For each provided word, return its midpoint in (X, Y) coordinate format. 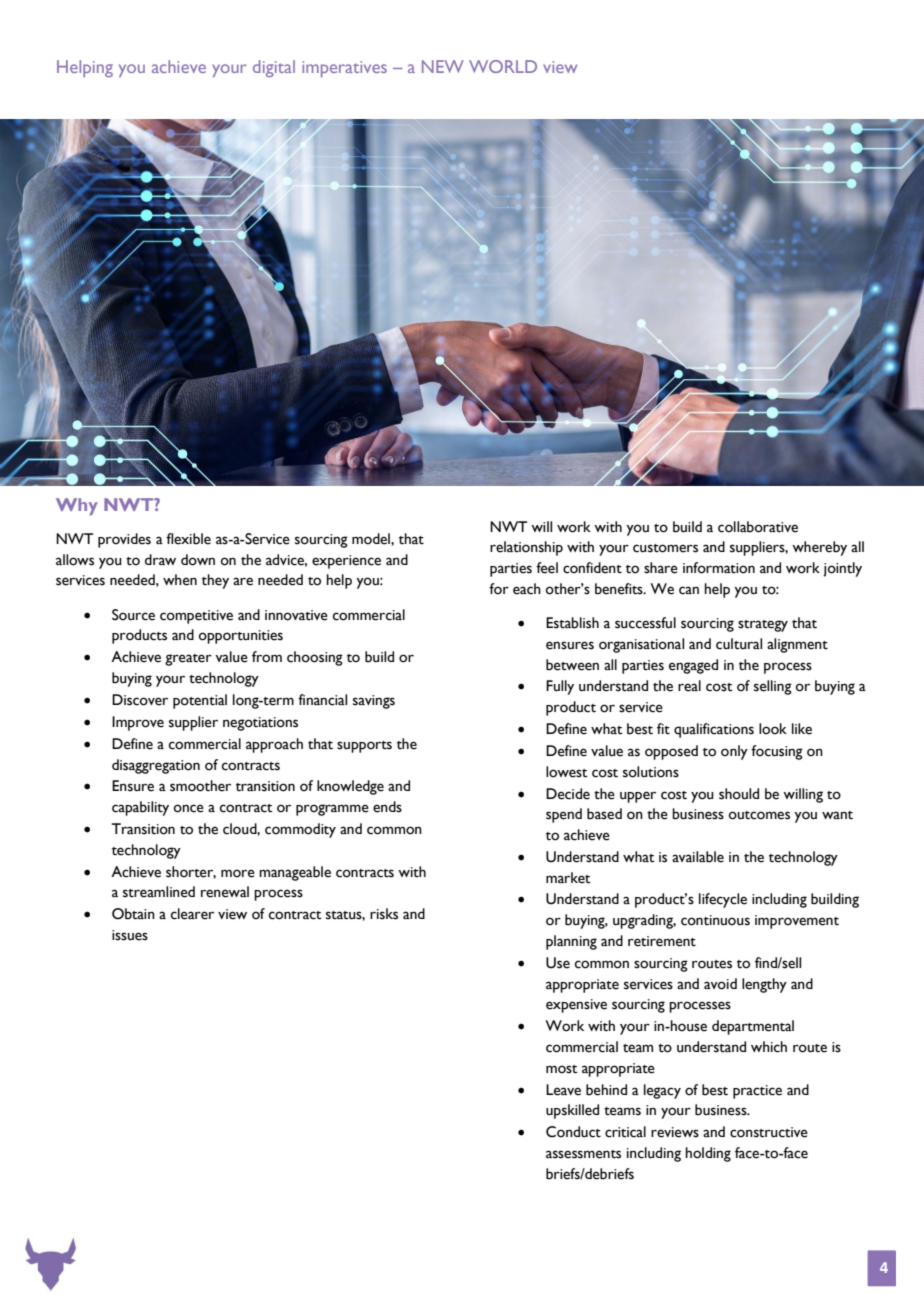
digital (274, 68)
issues (130, 935)
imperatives (344, 69)
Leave (563, 1090)
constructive (769, 1132)
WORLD (503, 66)
